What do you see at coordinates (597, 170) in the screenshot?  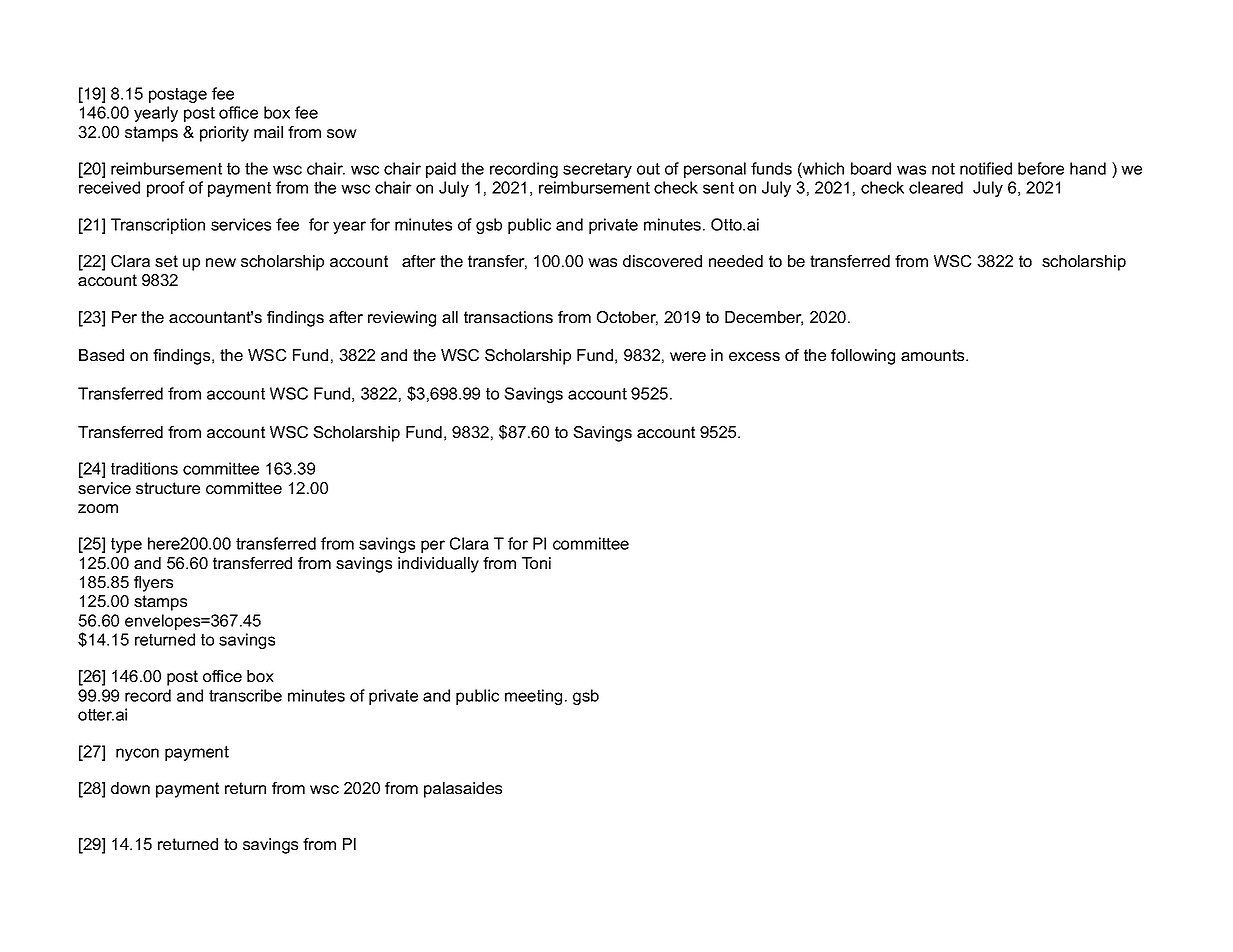 I see `secretary` at bounding box center [597, 170].
